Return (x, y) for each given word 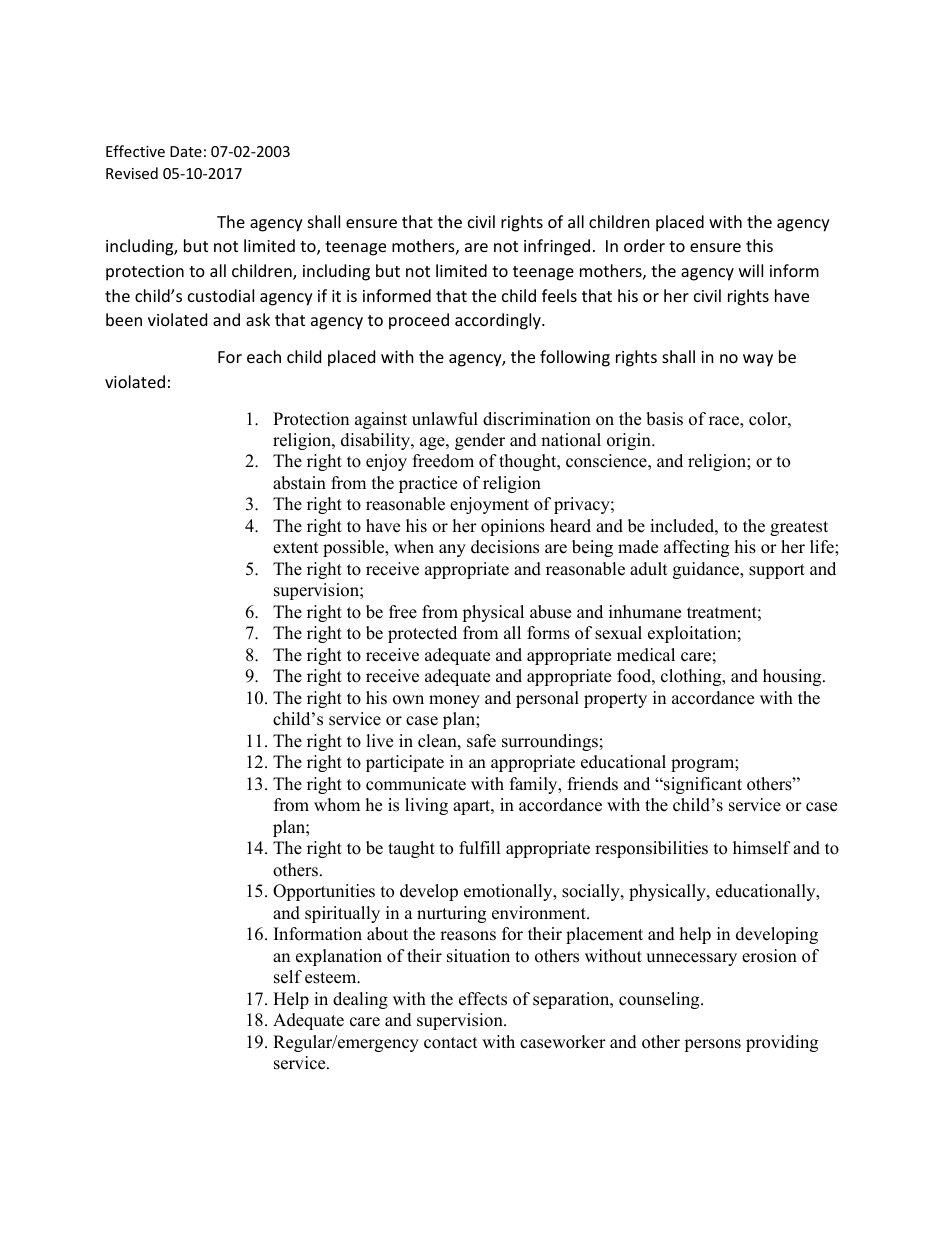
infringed (557, 247)
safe (481, 741)
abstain (299, 483)
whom (337, 805)
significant (702, 785)
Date (186, 151)
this (759, 245)
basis (664, 419)
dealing (360, 1000)
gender (480, 441)
